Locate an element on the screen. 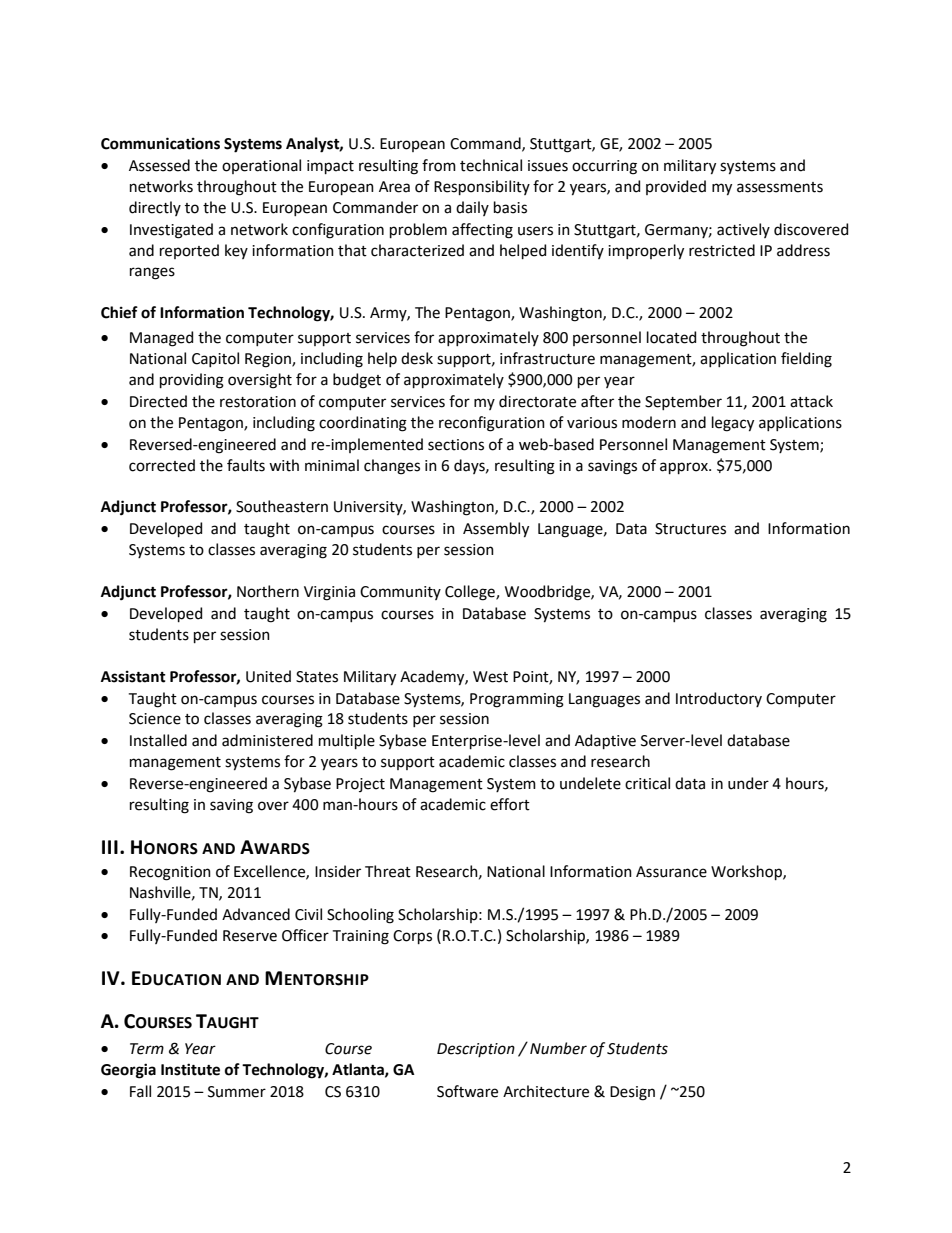 This screenshot has height=1233, width=952. Description is located at coordinates (476, 1050).
